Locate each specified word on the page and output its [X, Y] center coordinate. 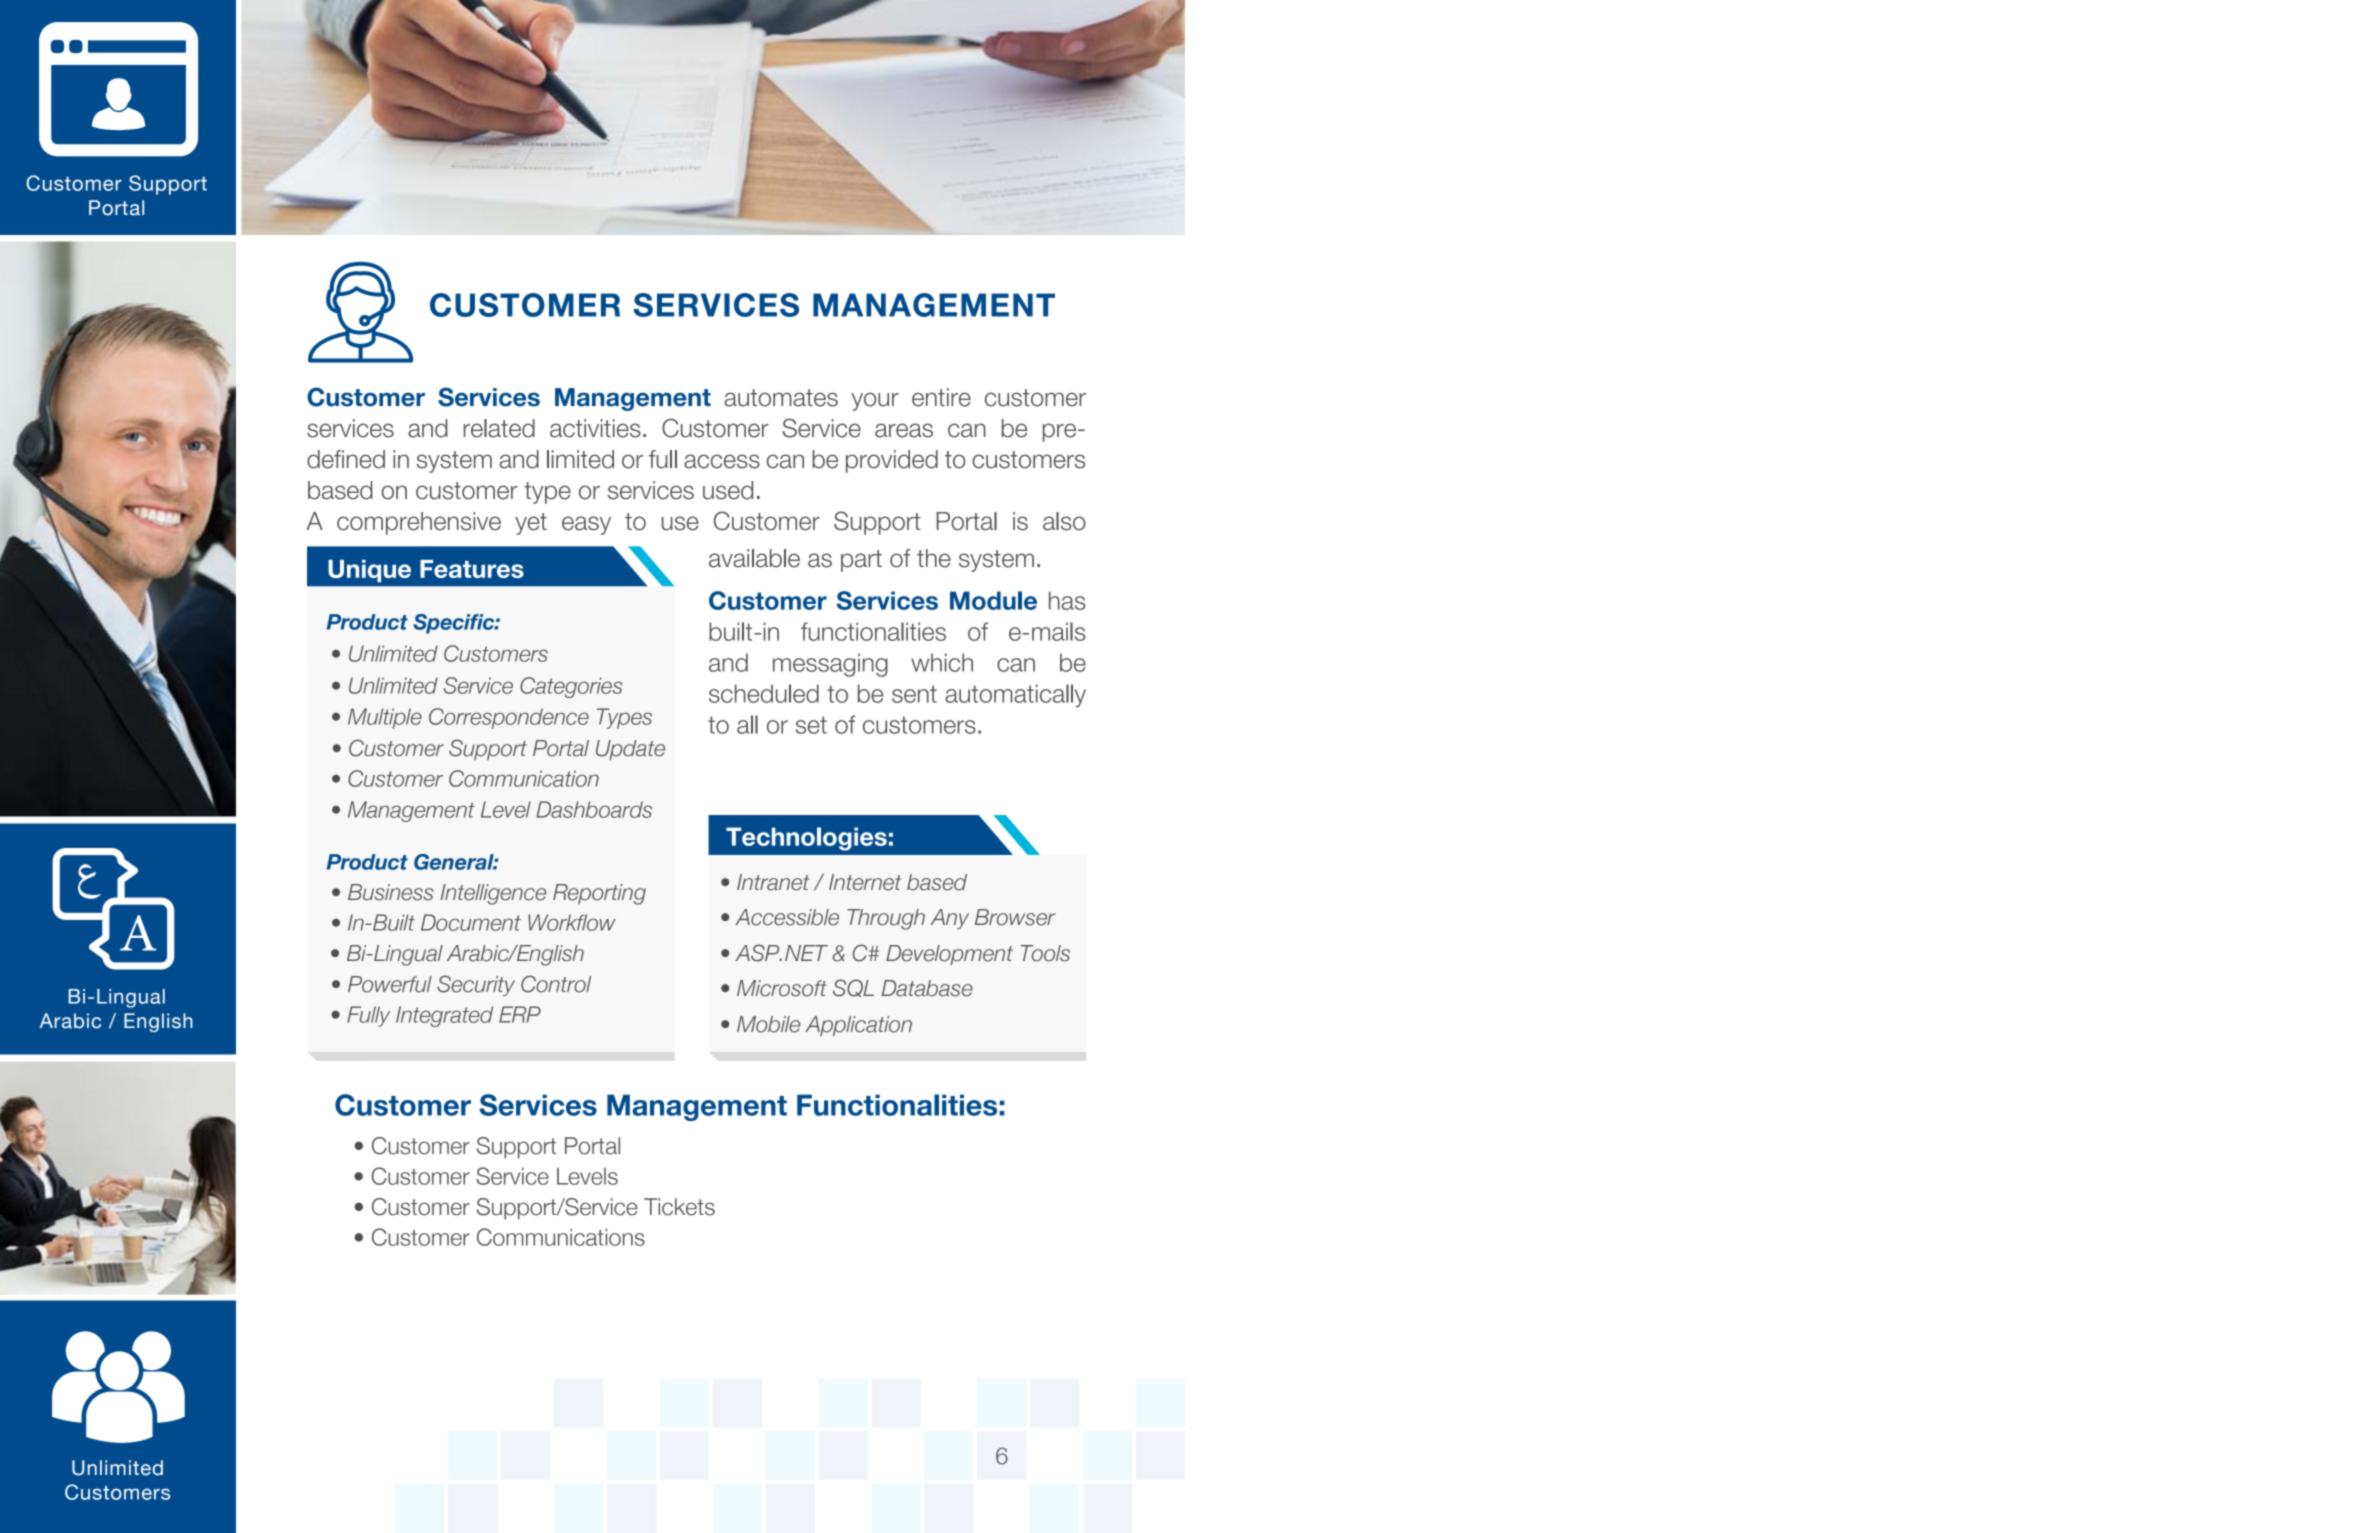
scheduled [764, 693]
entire [941, 397]
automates [781, 398]
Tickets [679, 1207]
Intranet [773, 882]
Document [471, 922]
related [499, 428]
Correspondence [509, 718]
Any [950, 919]
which [942, 662]
